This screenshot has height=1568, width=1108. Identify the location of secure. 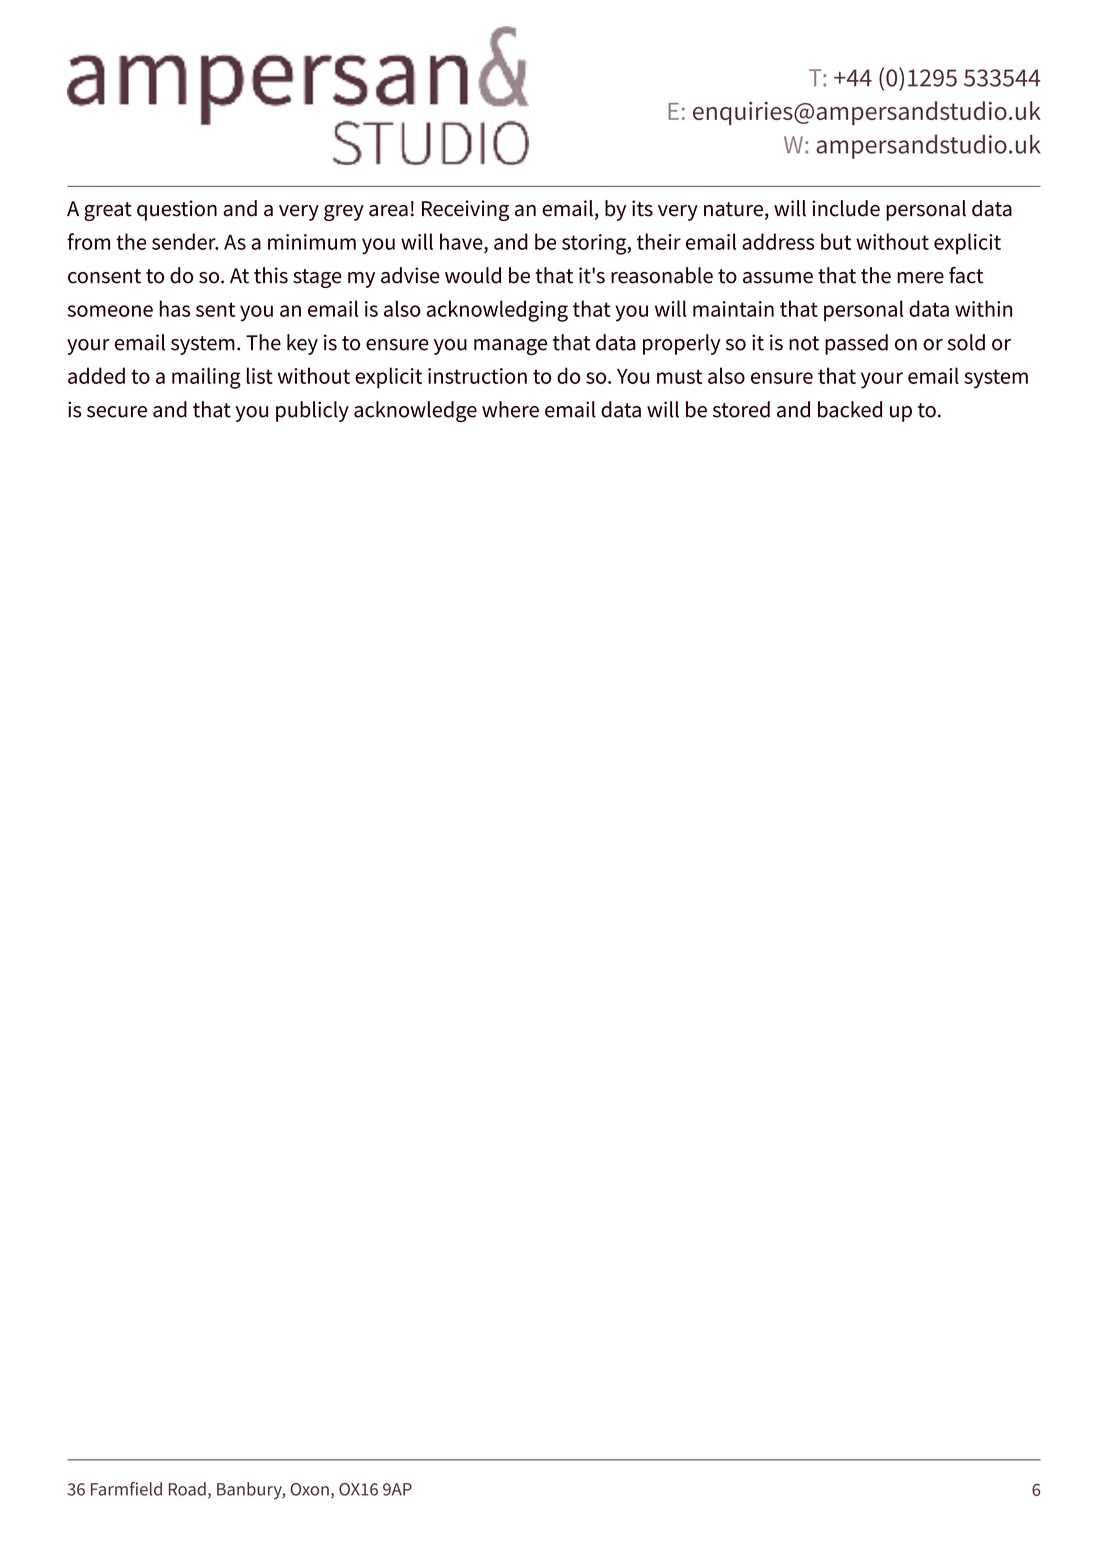
(117, 412).
